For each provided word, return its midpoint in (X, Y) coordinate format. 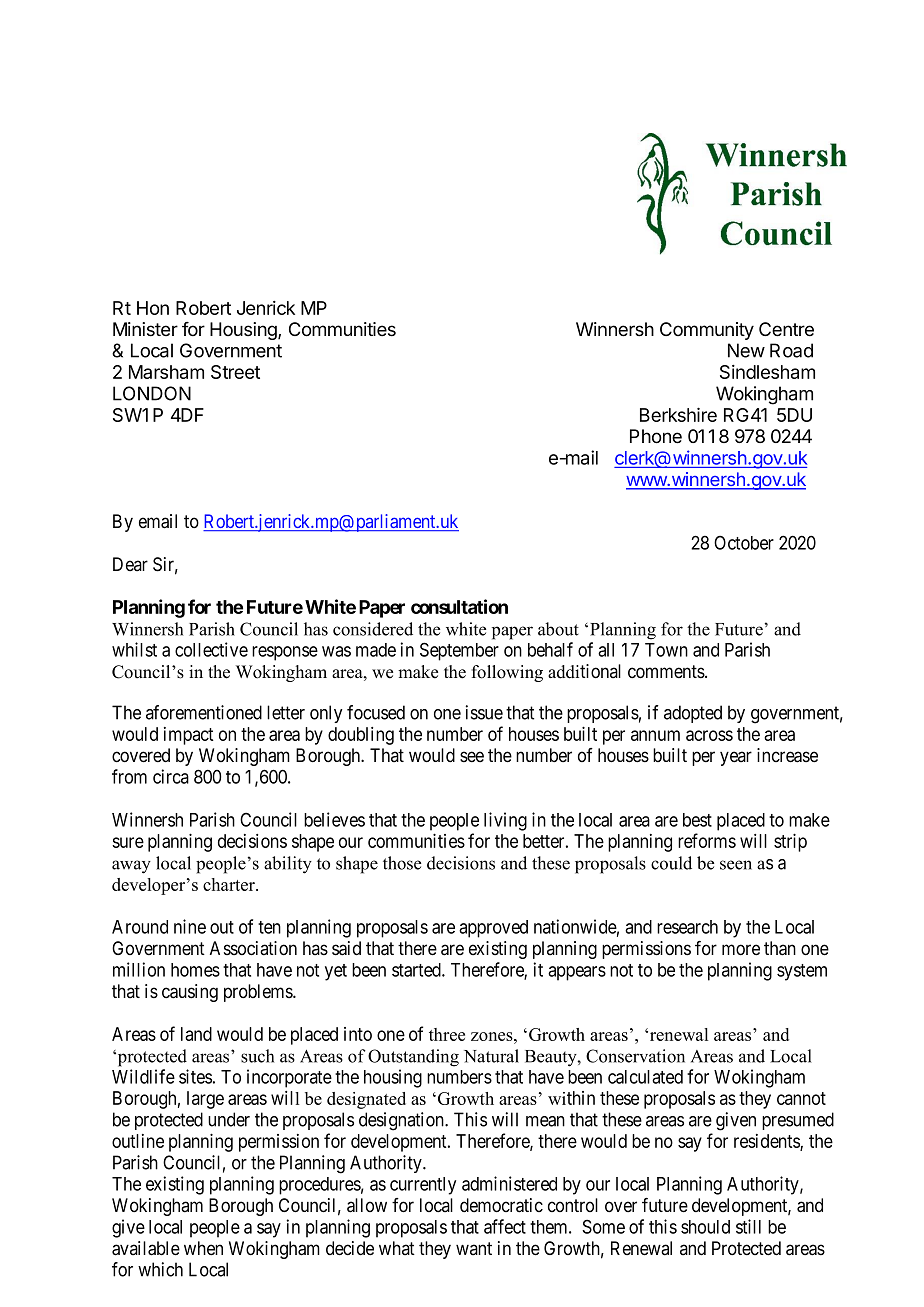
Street (235, 372)
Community (707, 331)
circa (171, 776)
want (474, 1249)
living (505, 821)
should (705, 1227)
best (697, 820)
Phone (656, 436)
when (203, 1248)
